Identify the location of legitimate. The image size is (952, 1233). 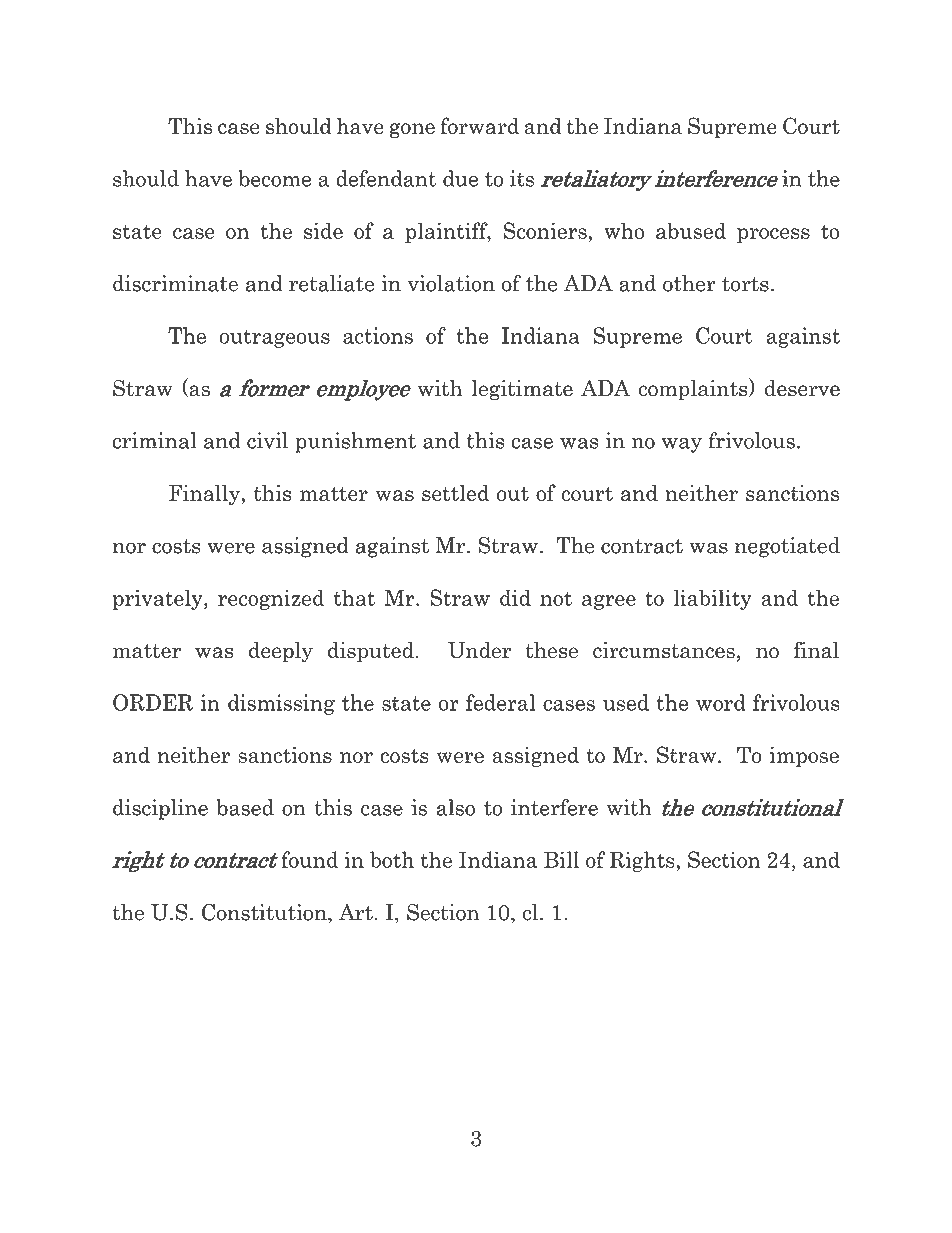
(522, 390).
